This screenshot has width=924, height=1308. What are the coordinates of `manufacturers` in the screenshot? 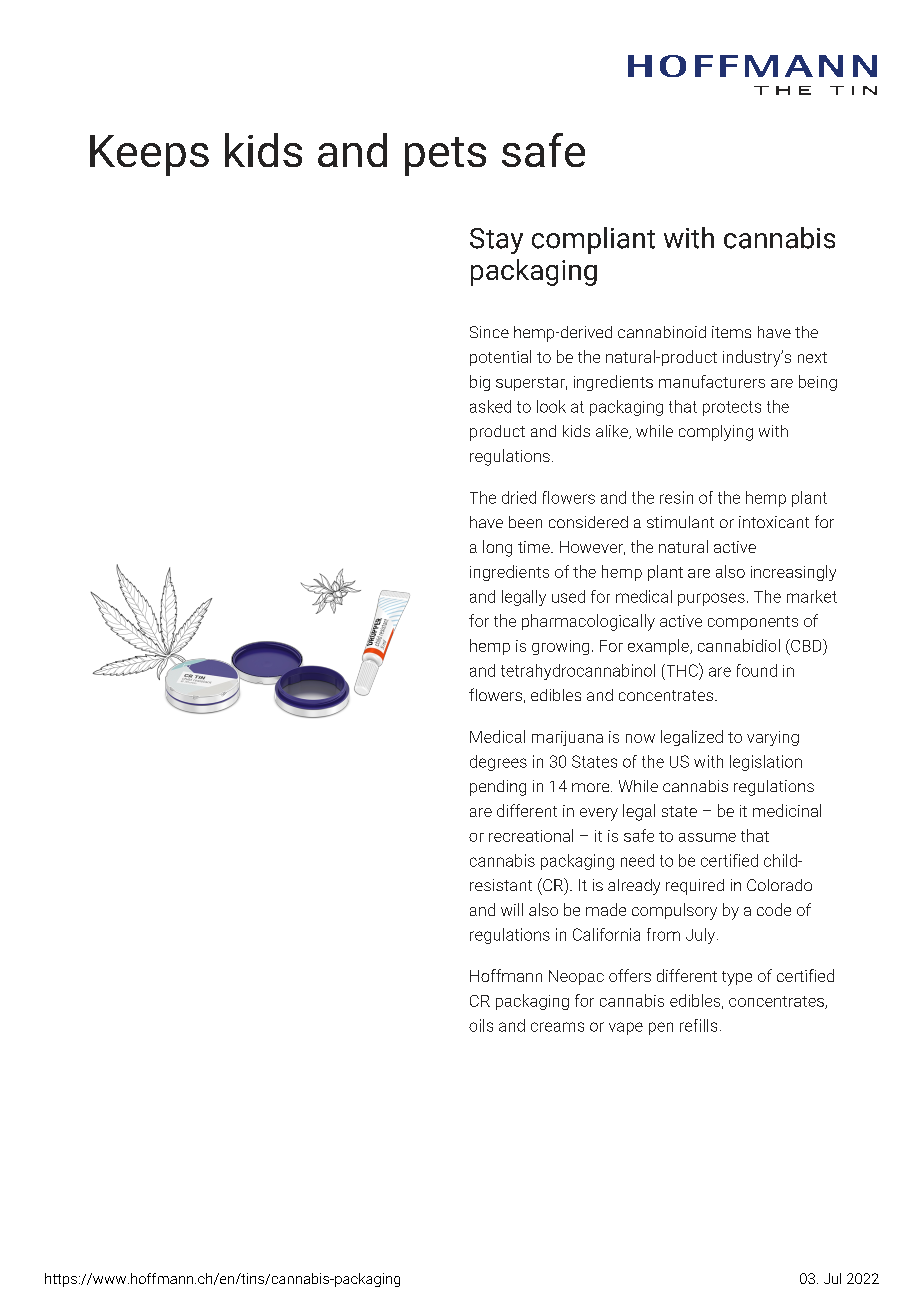 It's located at (712, 381).
